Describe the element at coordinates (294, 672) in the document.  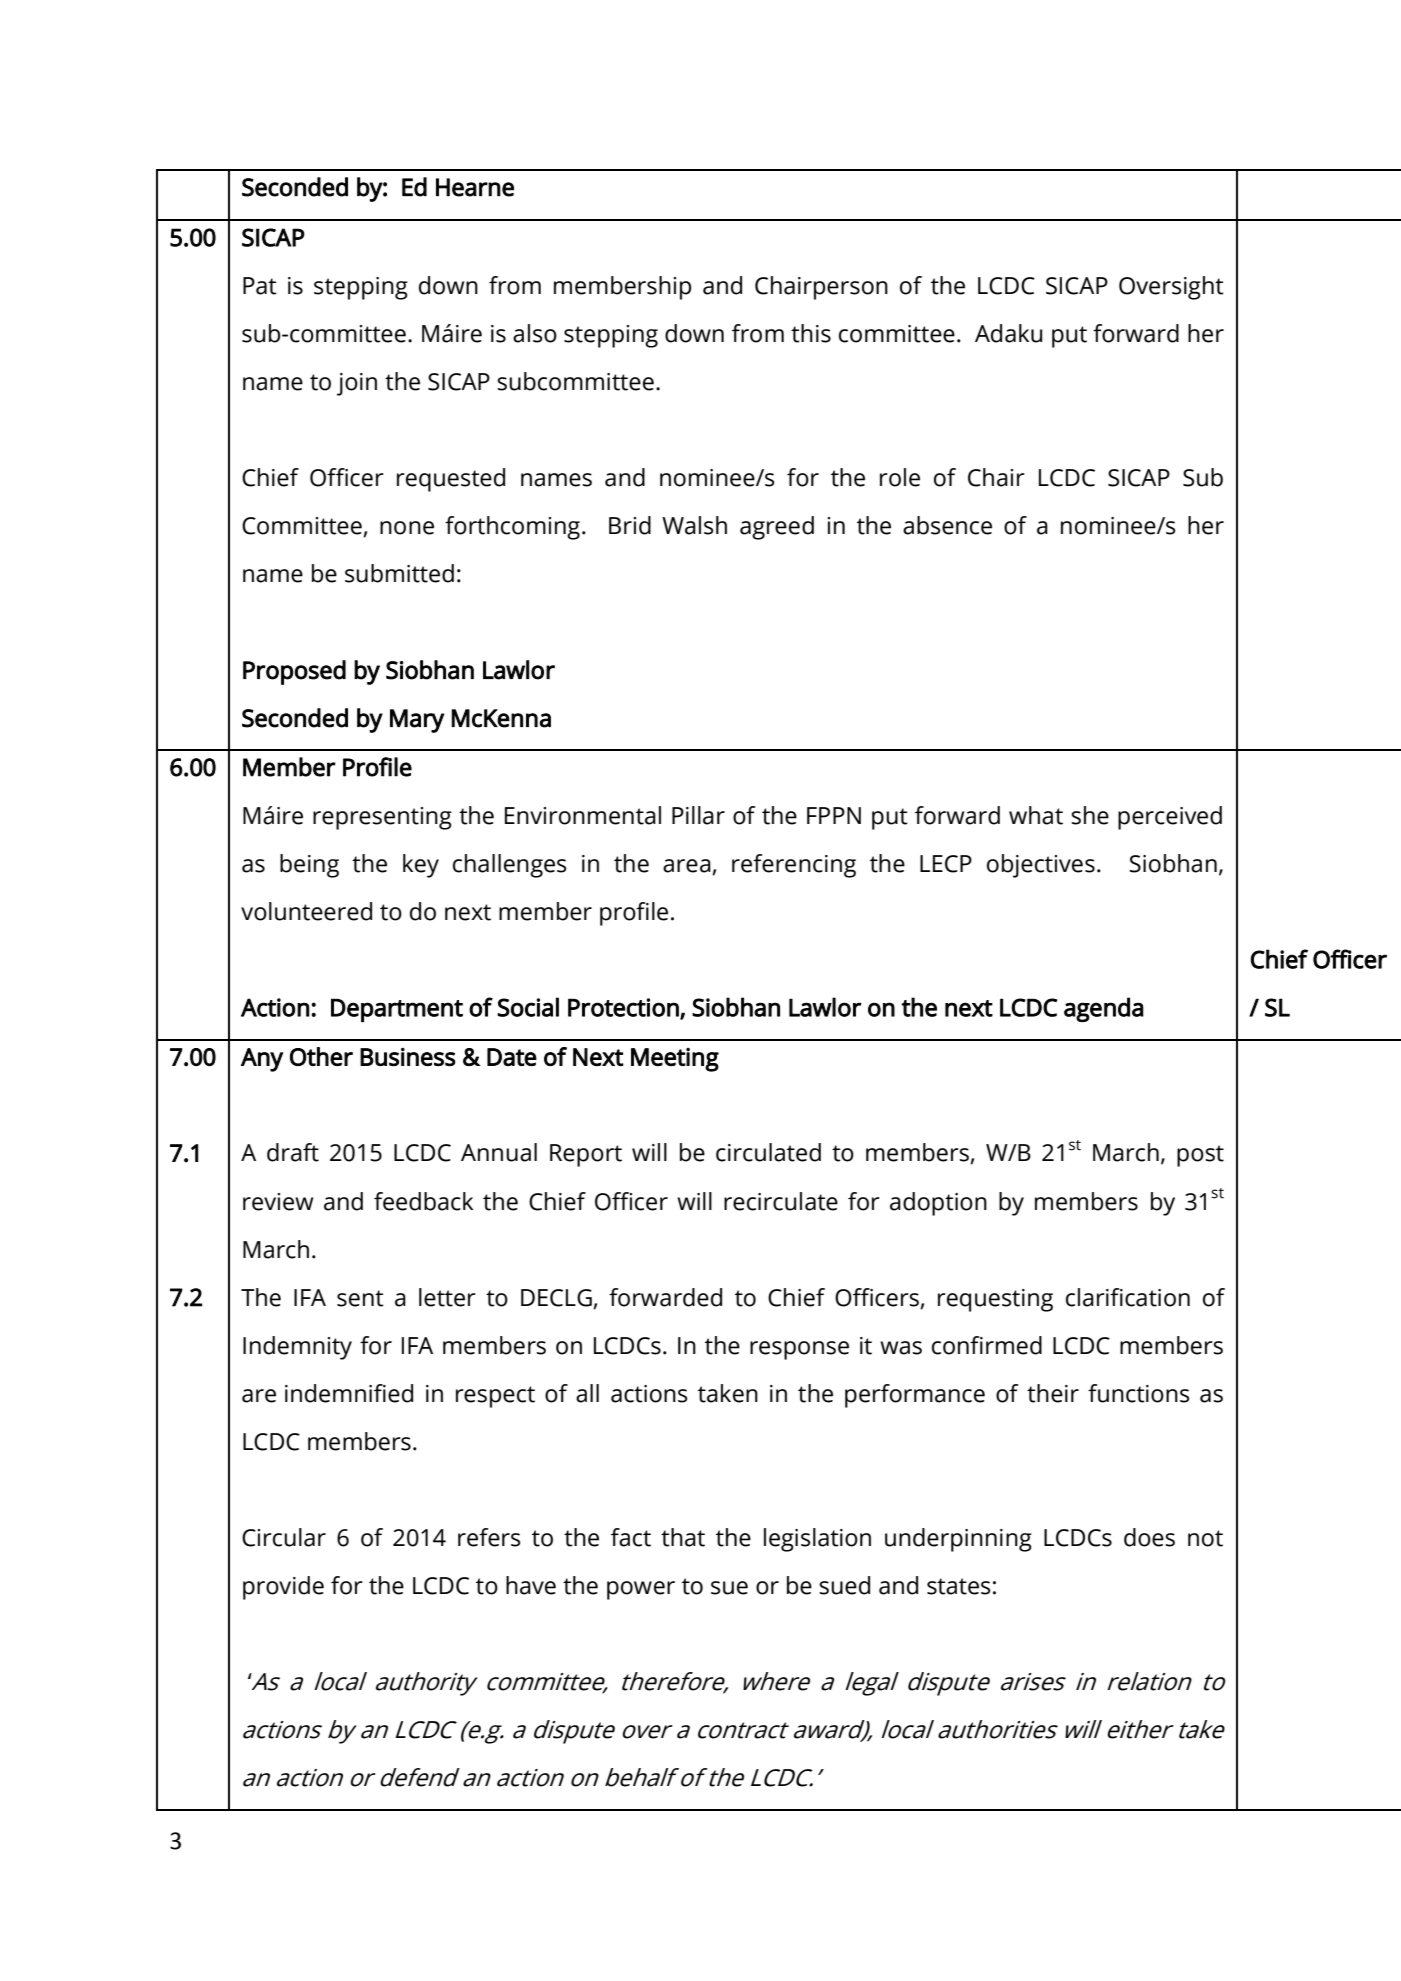
I see `Proposed` at that location.
